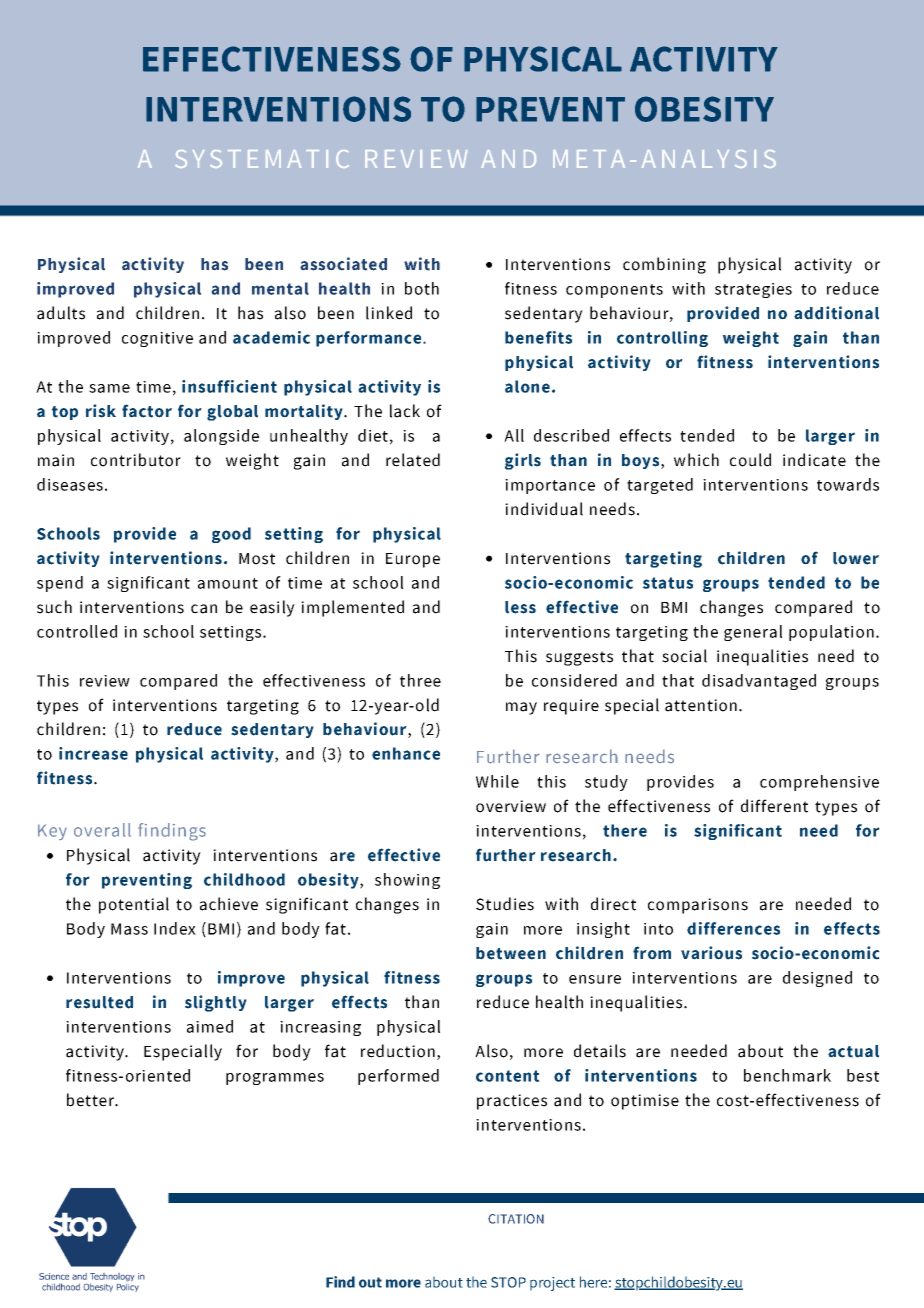  Describe the element at coordinates (422, 288) in the screenshot. I see `both` at that location.
